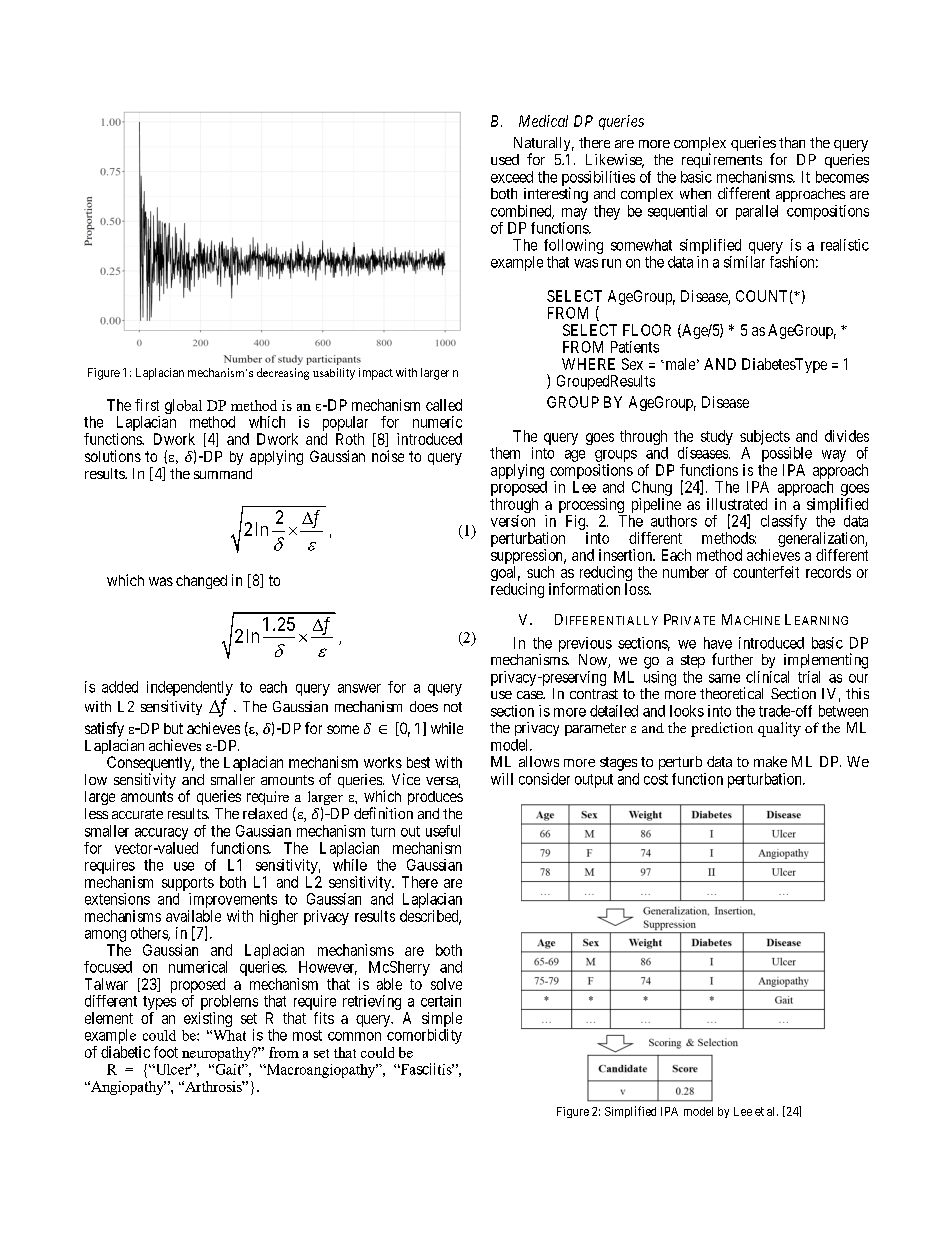 The height and width of the screenshot is (1233, 952). Describe the element at coordinates (540, 572) in the screenshot. I see `such` at that location.
